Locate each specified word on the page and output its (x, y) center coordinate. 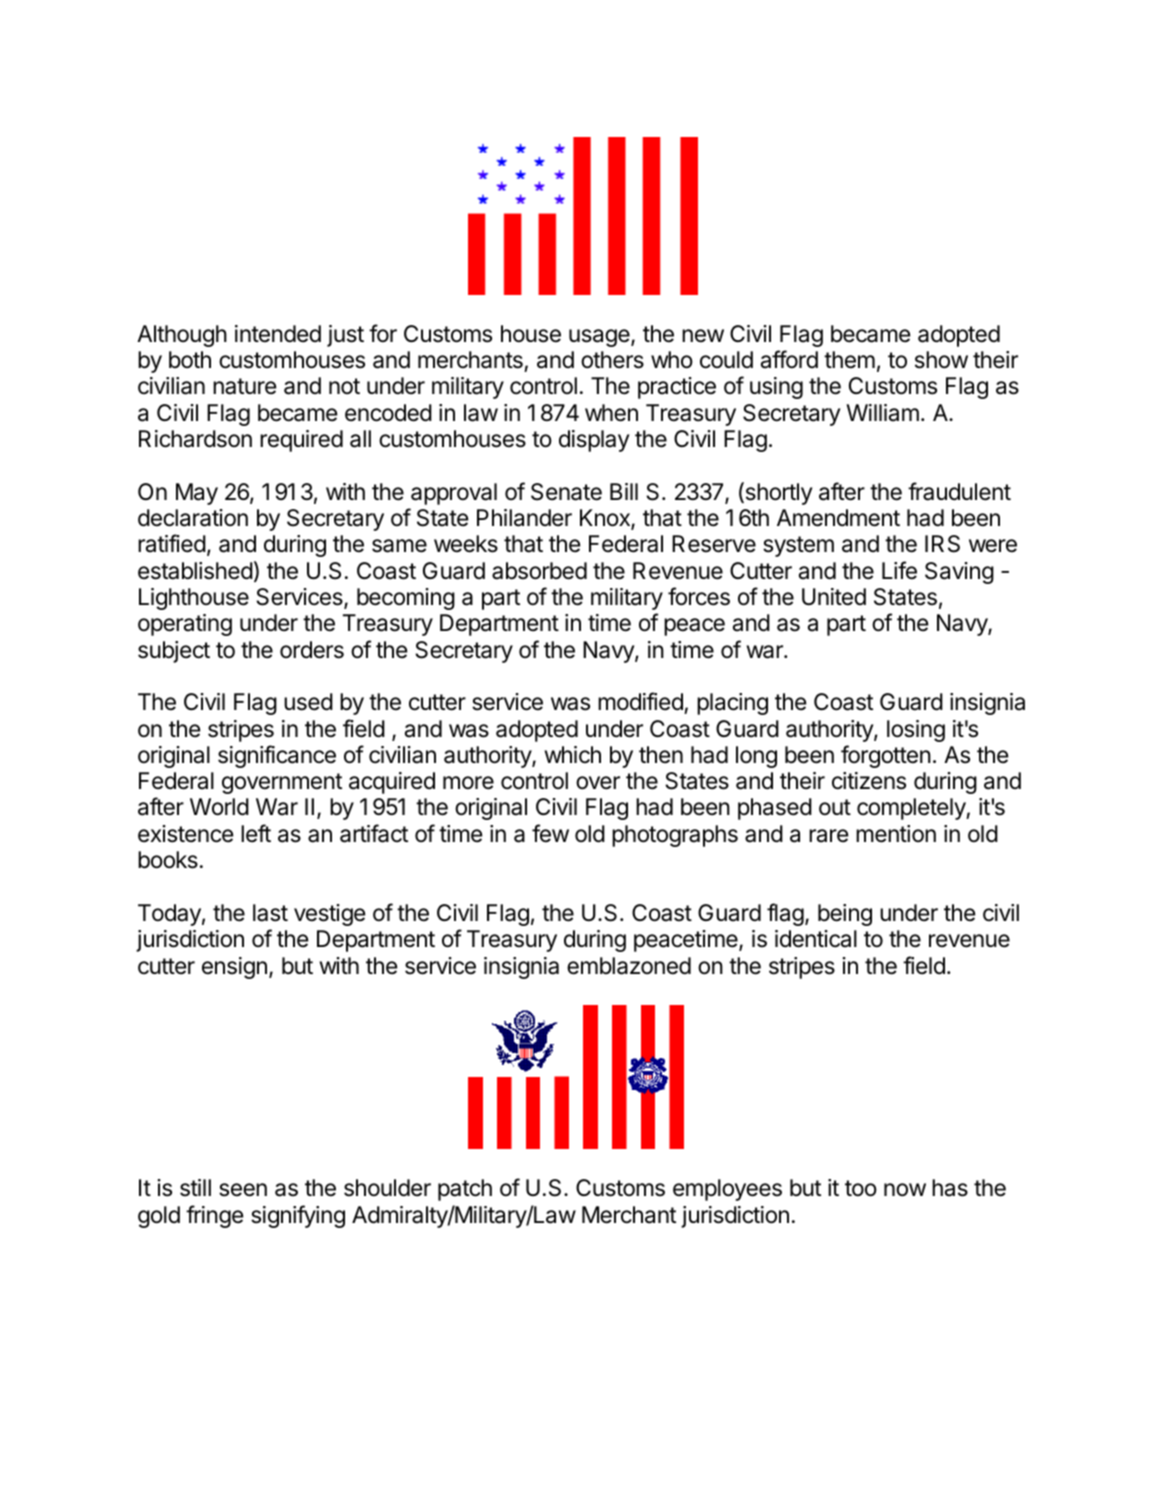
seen (243, 1190)
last (270, 913)
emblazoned (629, 966)
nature (244, 386)
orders (312, 650)
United (834, 597)
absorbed (539, 571)
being (845, 915)
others (612, 360)
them (849, 360)
